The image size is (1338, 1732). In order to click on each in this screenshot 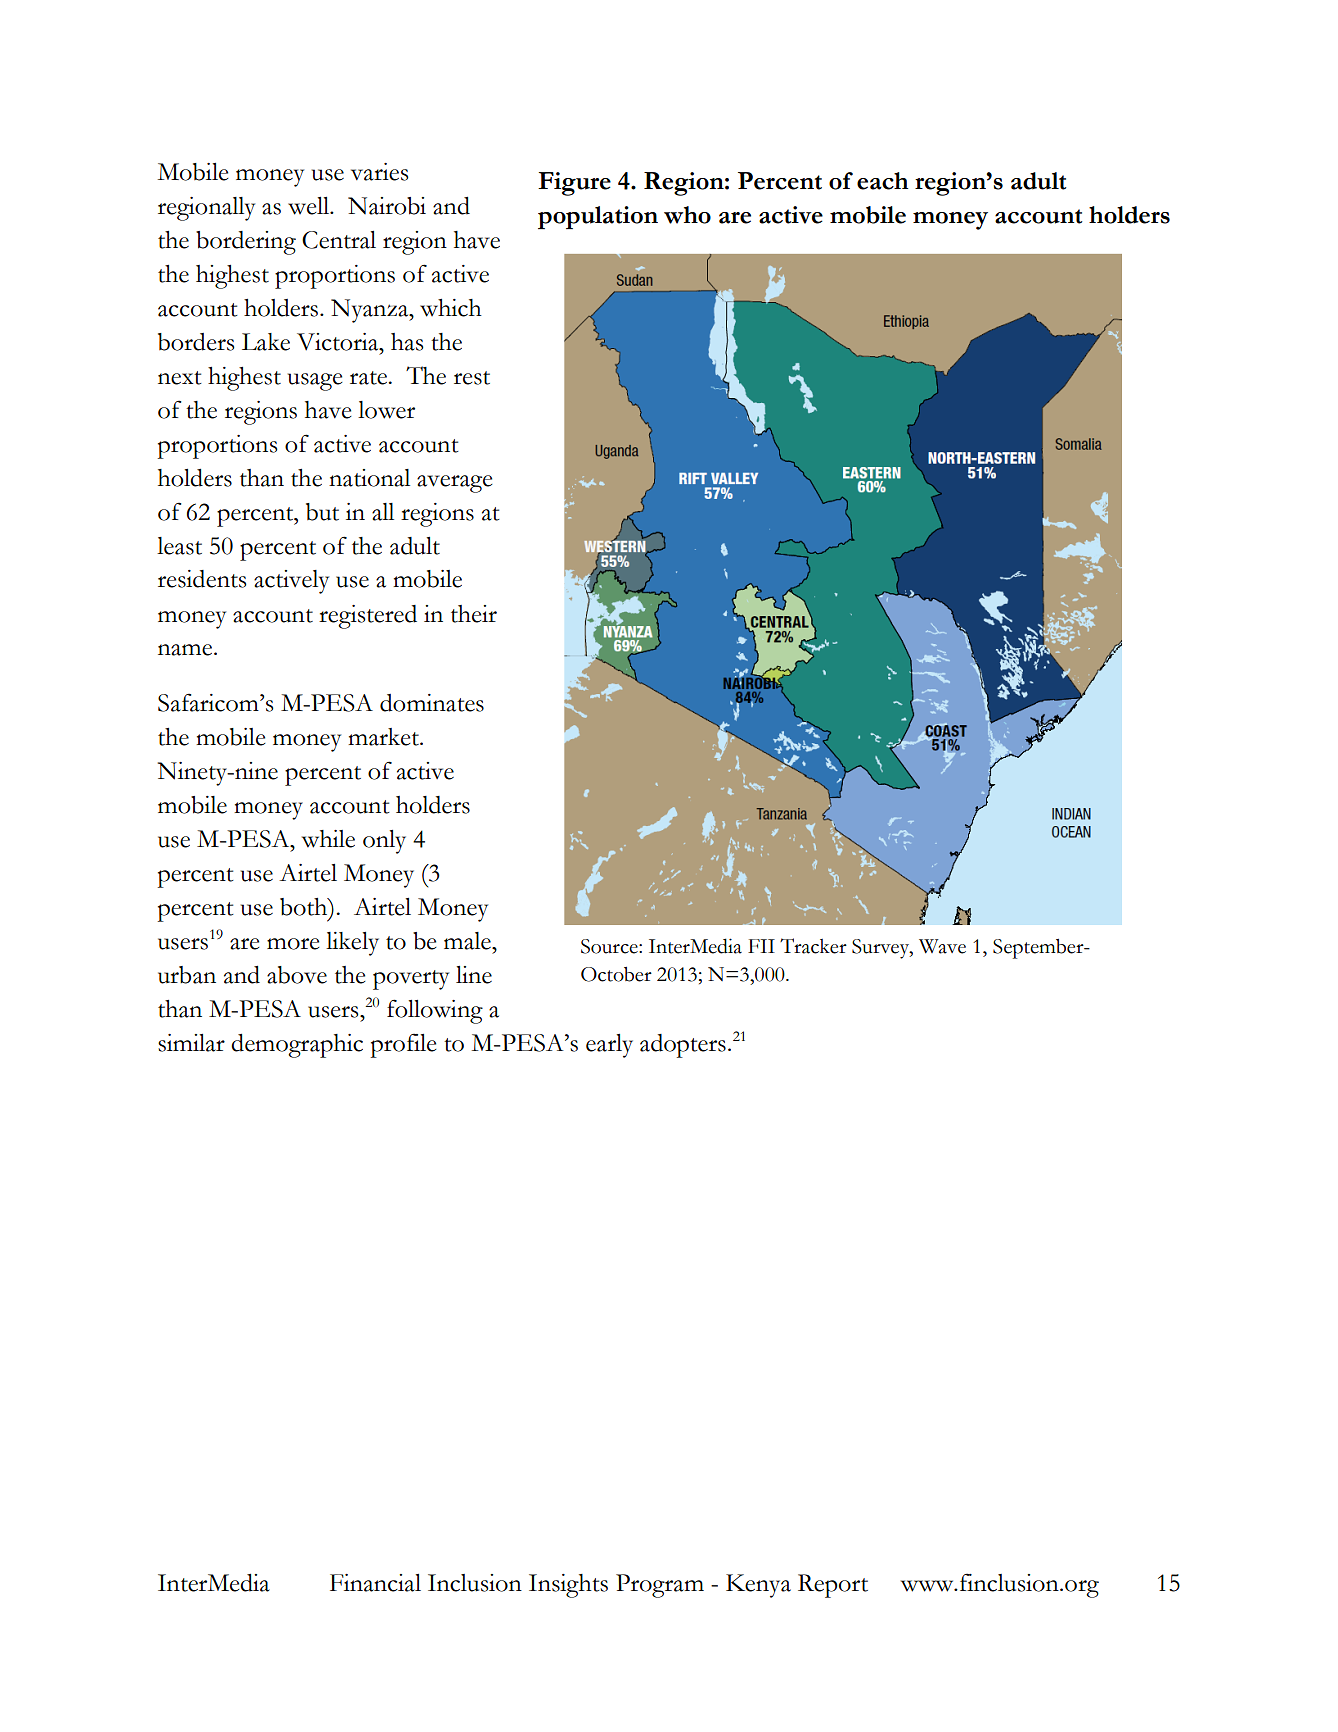, I will do `click(882, 181)`.
